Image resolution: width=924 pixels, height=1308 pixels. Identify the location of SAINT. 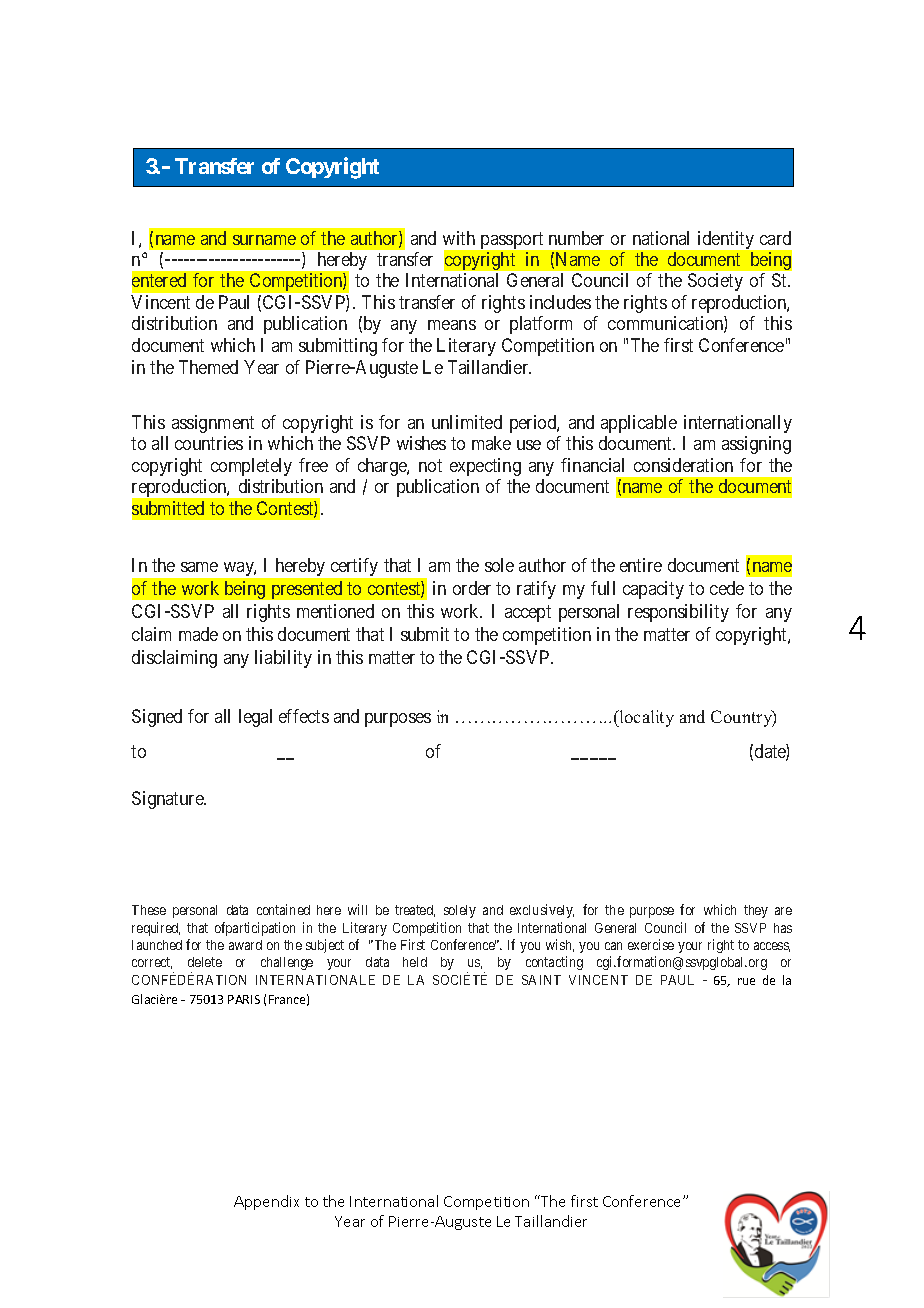
(541, 980).
